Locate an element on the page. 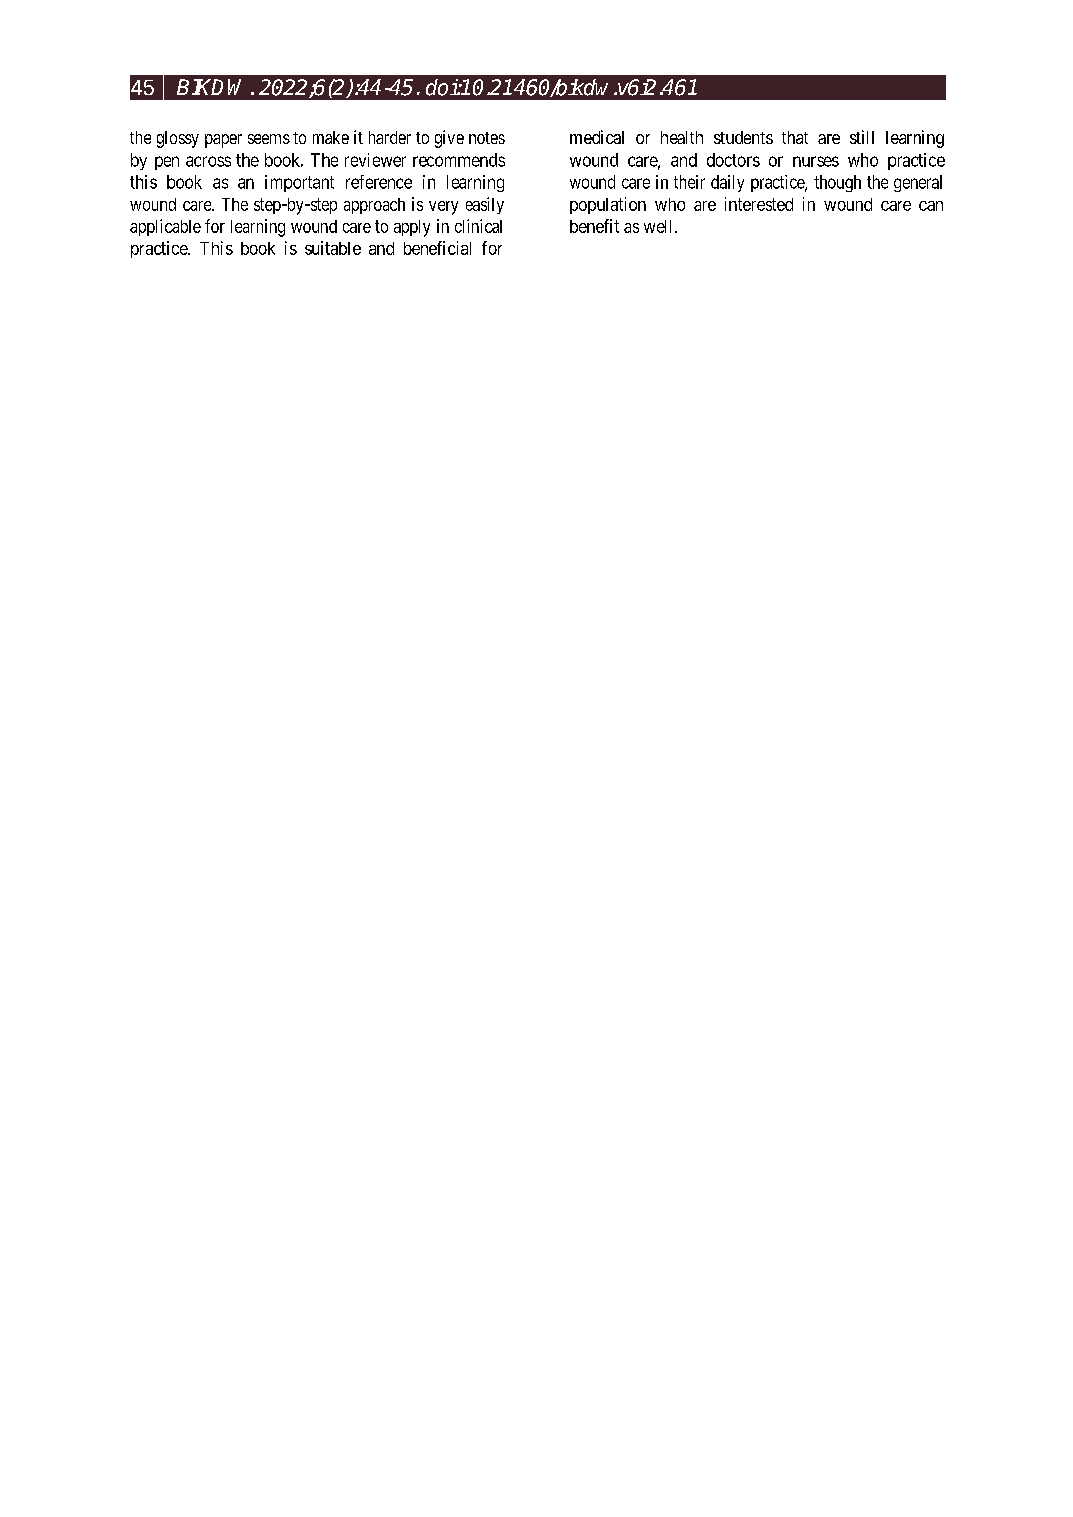 The width and height of the image is (1073, 1517). important is located at coordinates (299, 183).
